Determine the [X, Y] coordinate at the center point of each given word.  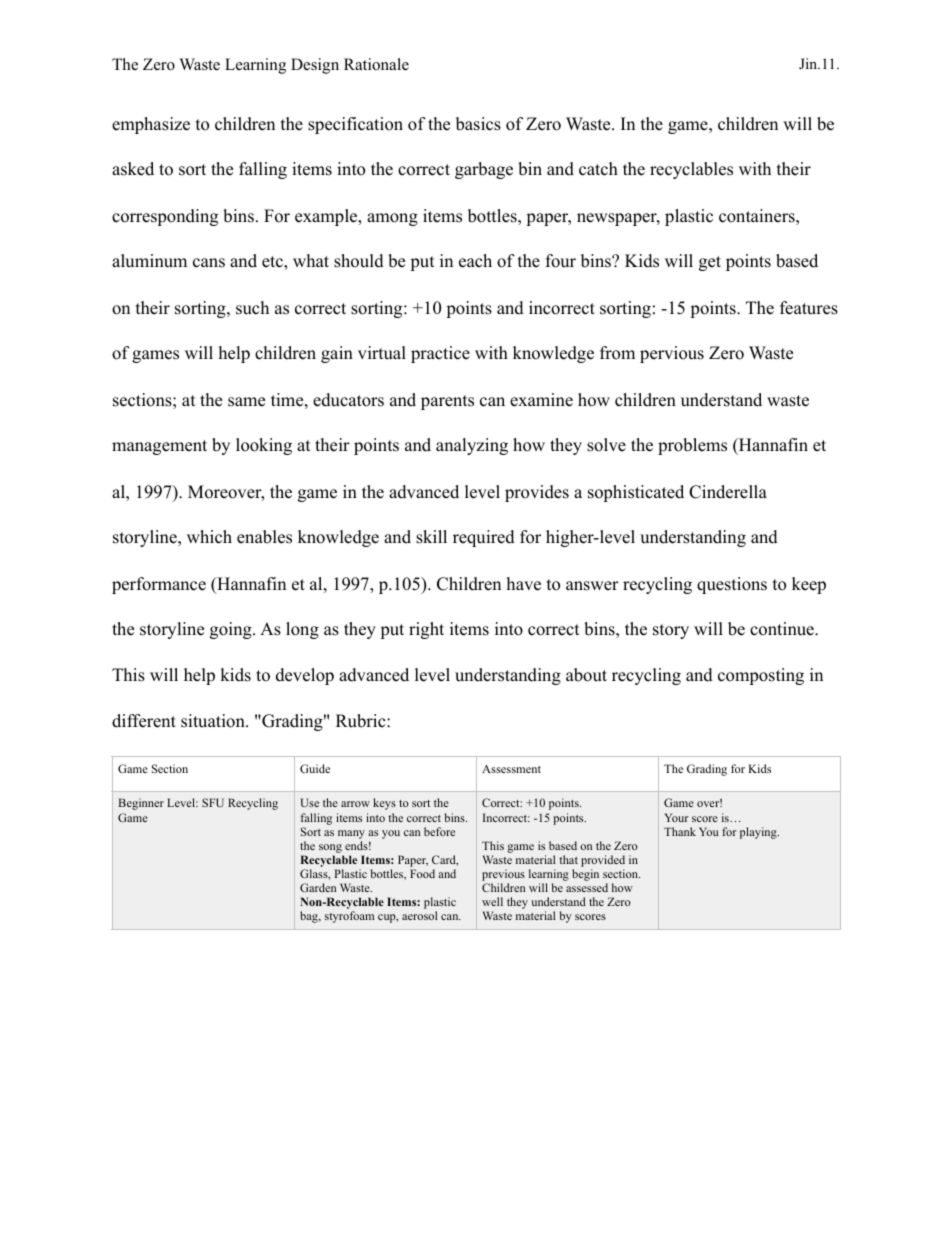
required [484, 538]
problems [692, 446]
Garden [318, 887]
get [710, 263]
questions [732, 585]
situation [214, 721]
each [475, 261]
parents [447, 402]
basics [478, 124]
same [246, 402]
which [209, 537]
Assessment [511, 769]
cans [209, 263]
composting [761, 676]
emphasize [151, 125]
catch [598, 169]
